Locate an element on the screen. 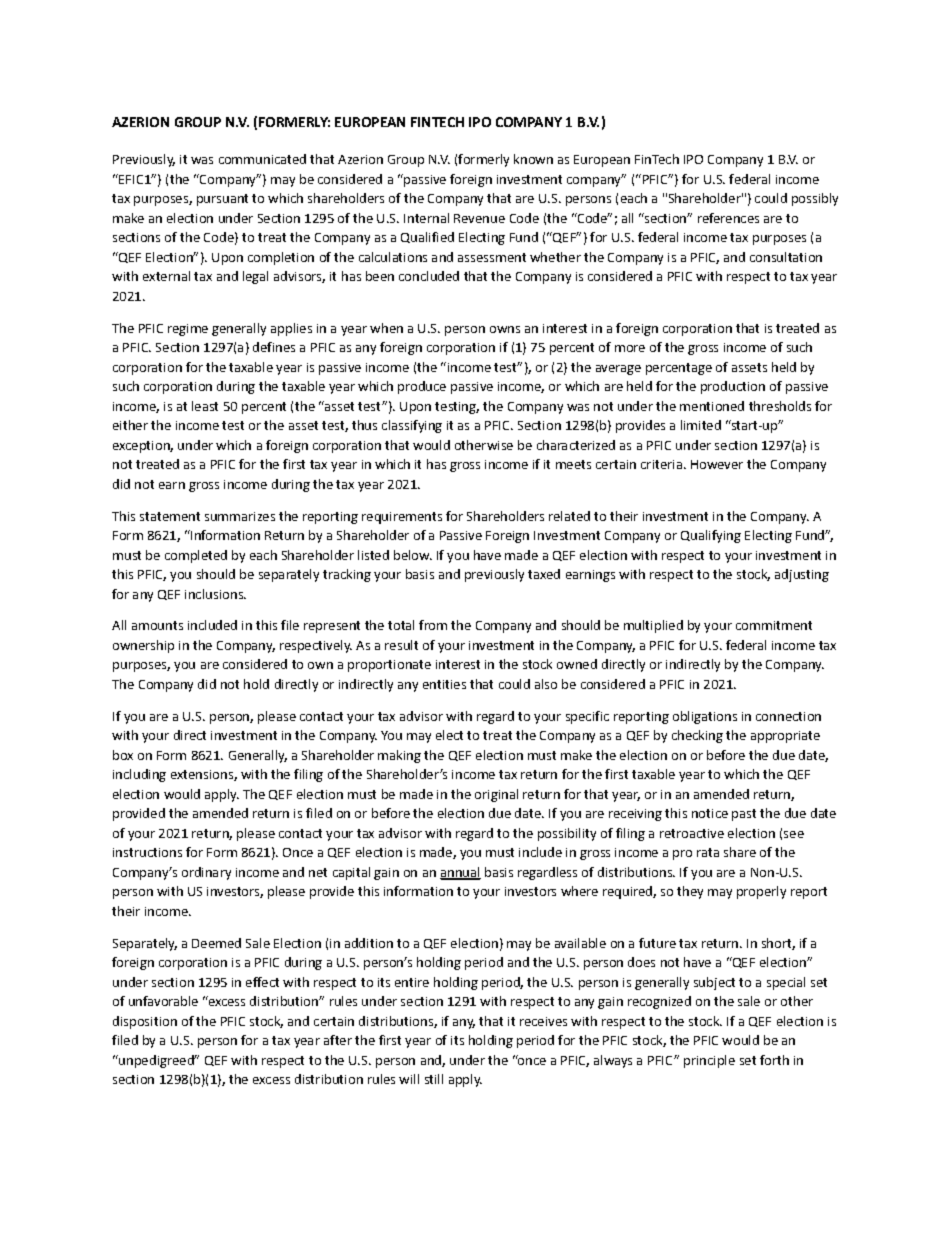 This screenshot has width=952, height=1233. Revenue is located at coordinates (479, 218).
